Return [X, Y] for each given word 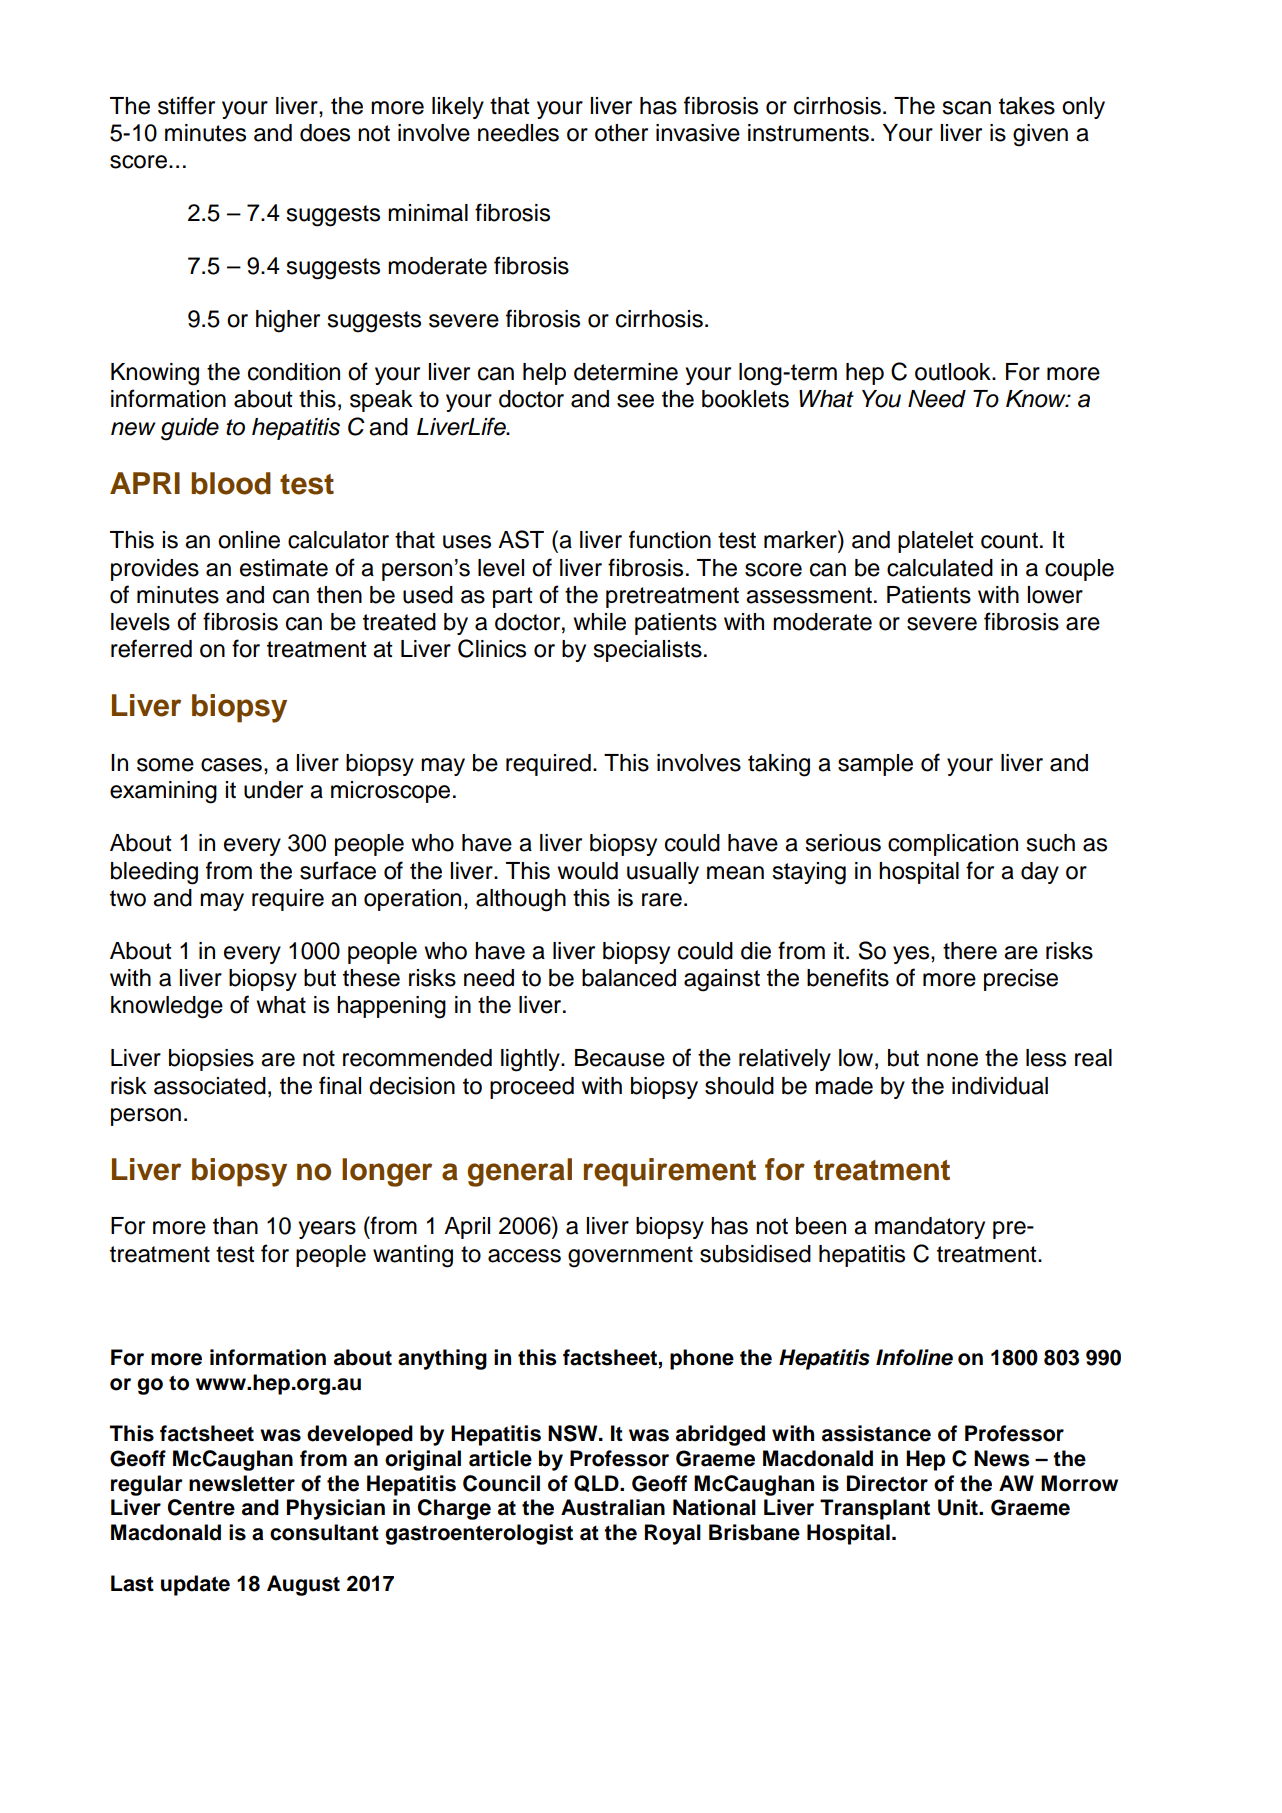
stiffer [186, 105]
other [621, 133]
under [273, 790]
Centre [201, 1507]
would [588, 871]
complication [953, 845]
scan [966, 108]
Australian [613, 1507]
